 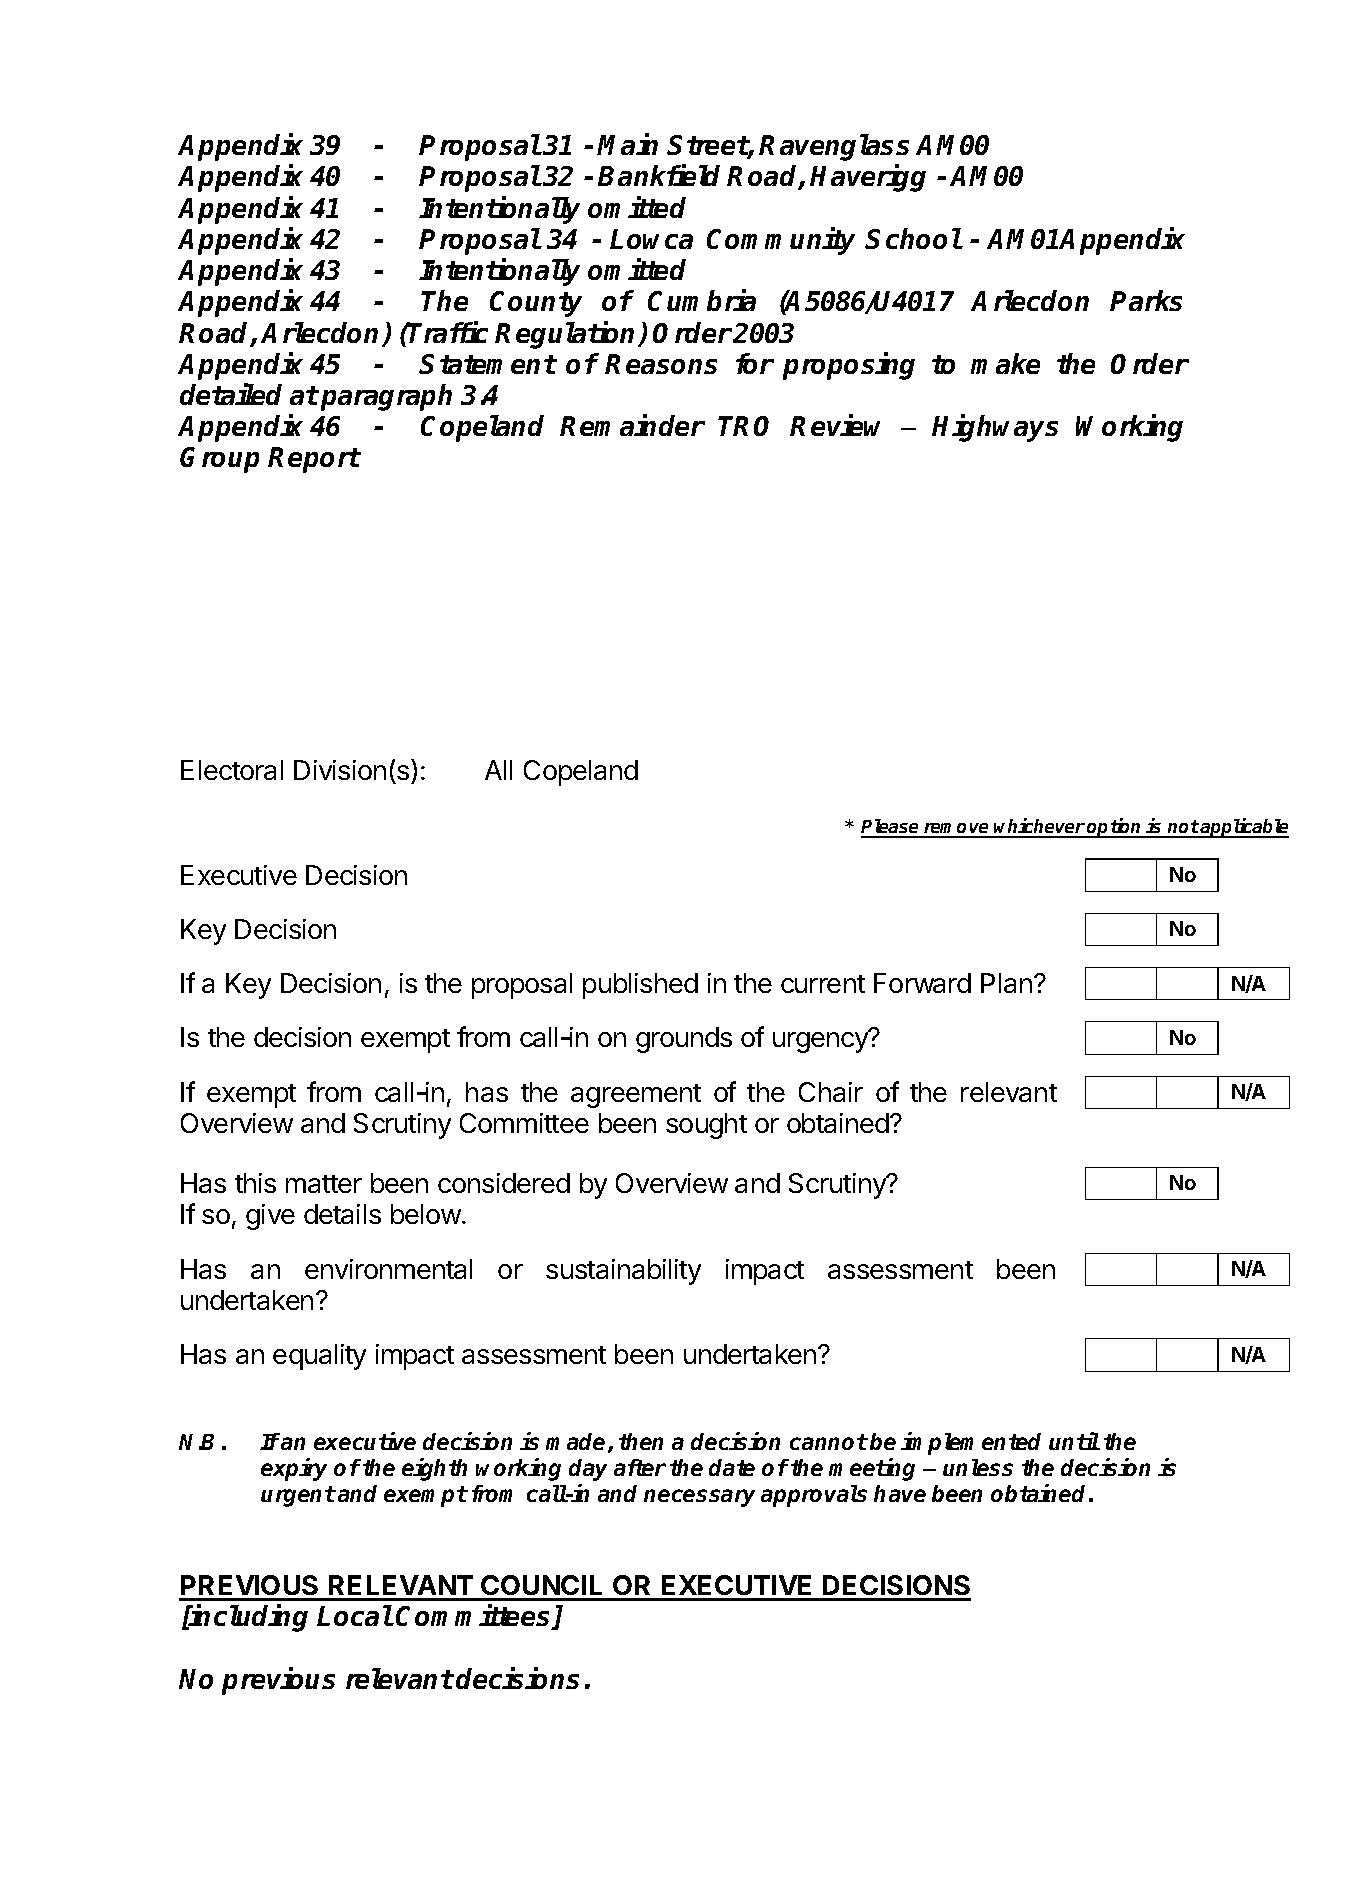 I want to click on Report, so click(x=314, y=460).
